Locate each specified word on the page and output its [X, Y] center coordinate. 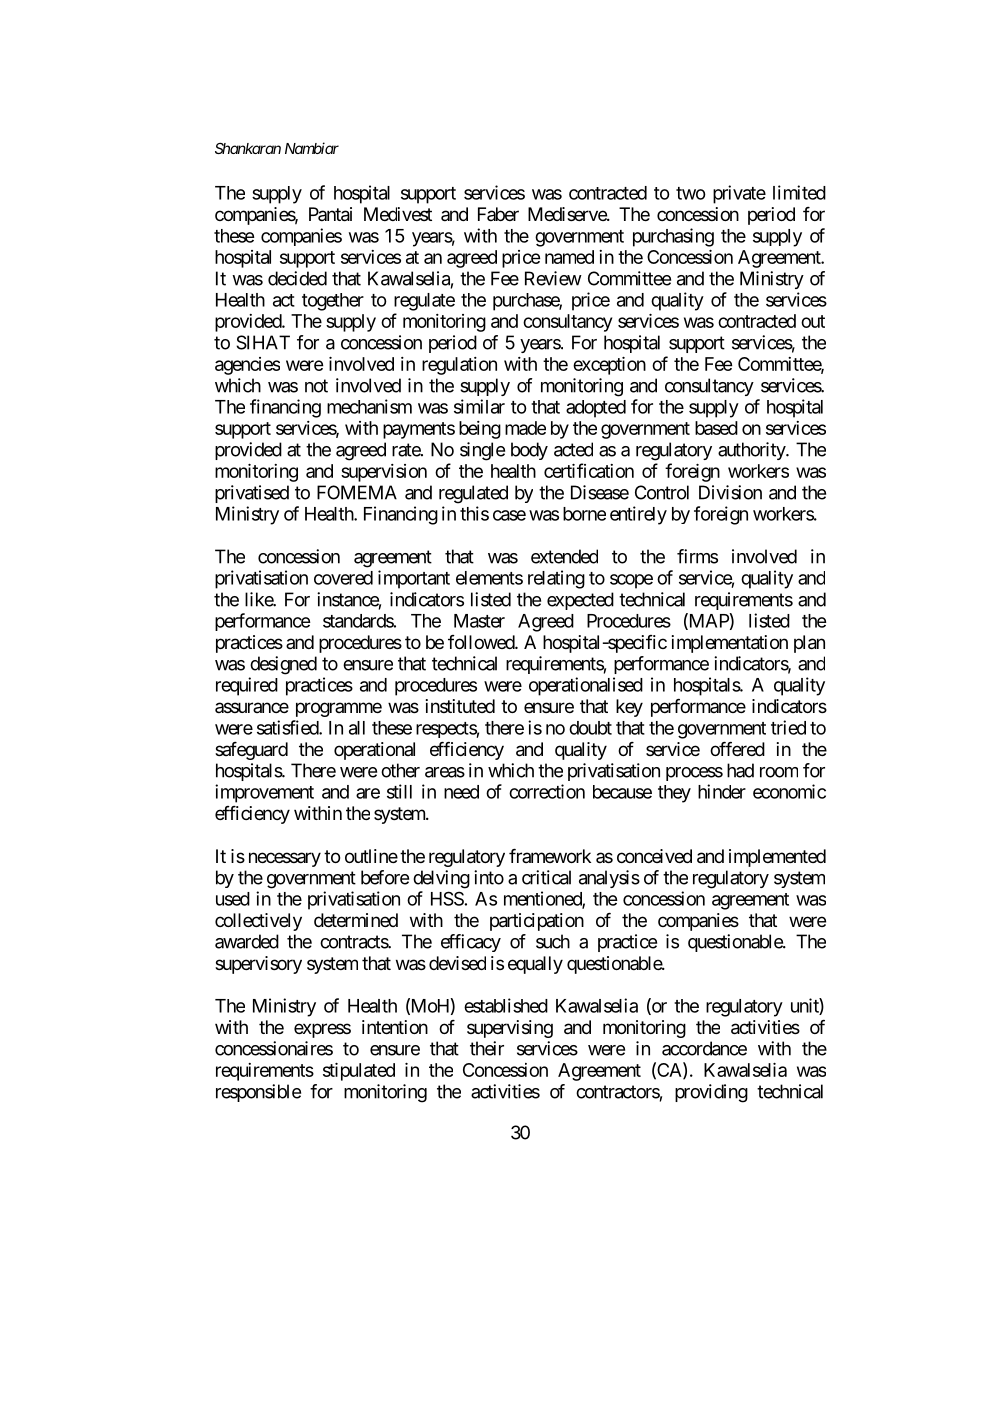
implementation [730, 644]
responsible [258, 1093]
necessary [285, 859]
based [716, 428]
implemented [777, 858]
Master [479, 621]
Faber [498, 214]
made [525, 428]
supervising [510, 1029]
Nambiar [312, 148]
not [316, 386]
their [487, 1048]
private [739, 194]
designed [283, 665]
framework [550, 856]
